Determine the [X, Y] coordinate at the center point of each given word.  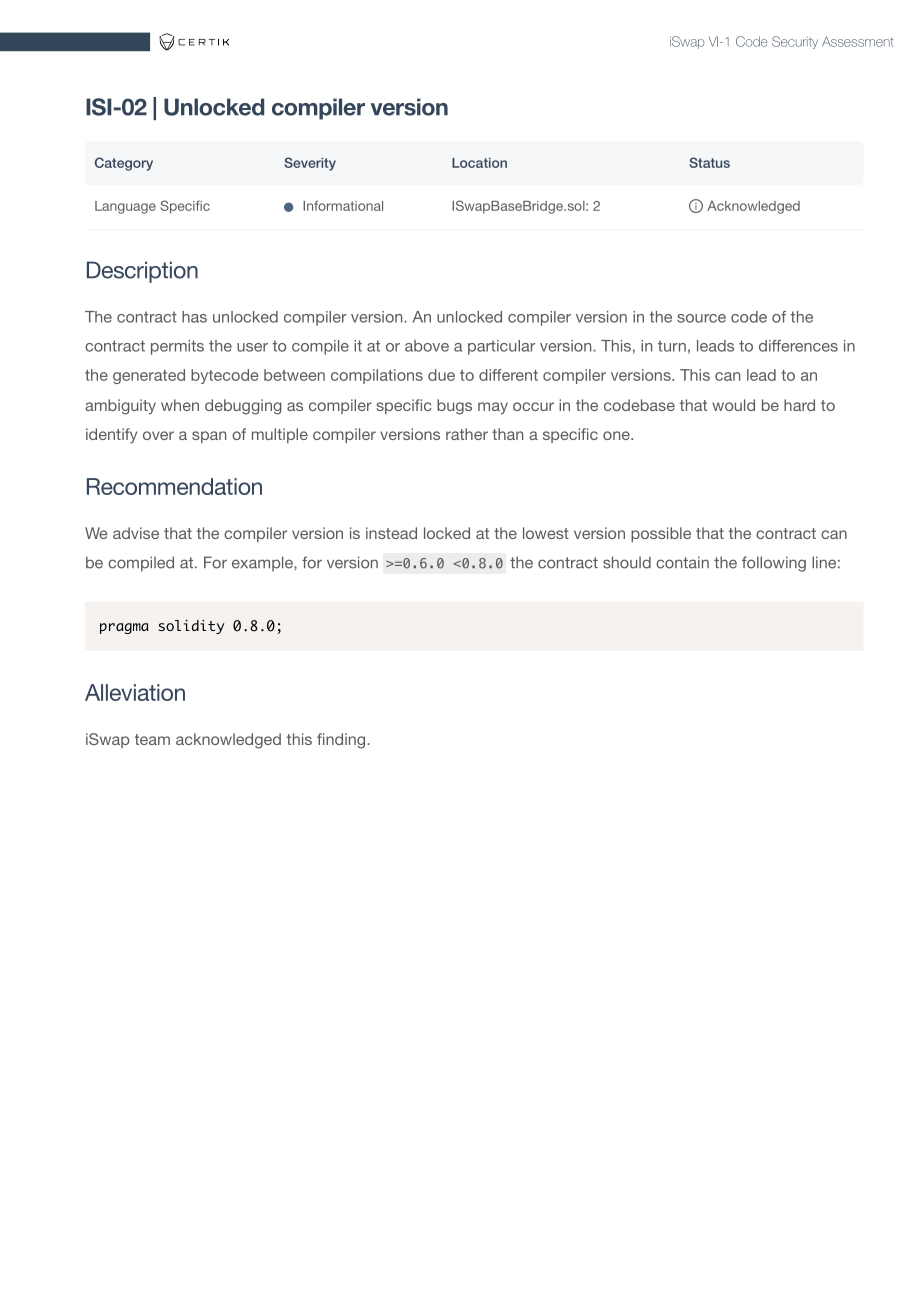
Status [709, 162]
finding [342, 741]
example [263, 564]
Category [124, 164]
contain [682, 562]
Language [125, 207]
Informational [343, 205]
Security [795, 42]
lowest [546, 533]
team [152, 739]
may [493, 408]
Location [479, 163]
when [180, 405]
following [774, 564]
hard [799, 405]
